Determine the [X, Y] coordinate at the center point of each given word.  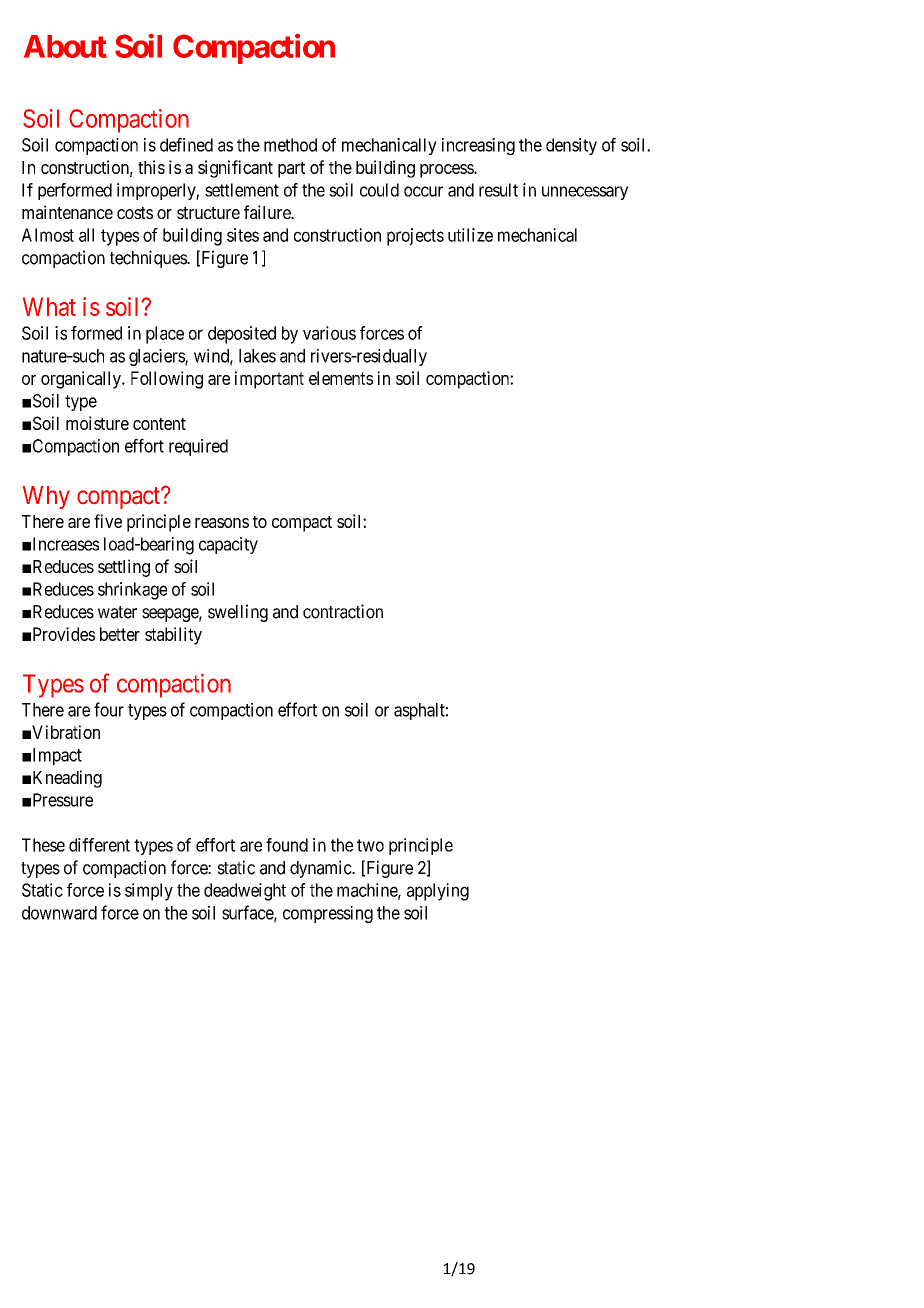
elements [341, 378]
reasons [222, 523]
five [108, 521]
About [65, 46]
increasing [478, 146]
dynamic [321, 869]
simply [149, 892]
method [290, 145]
